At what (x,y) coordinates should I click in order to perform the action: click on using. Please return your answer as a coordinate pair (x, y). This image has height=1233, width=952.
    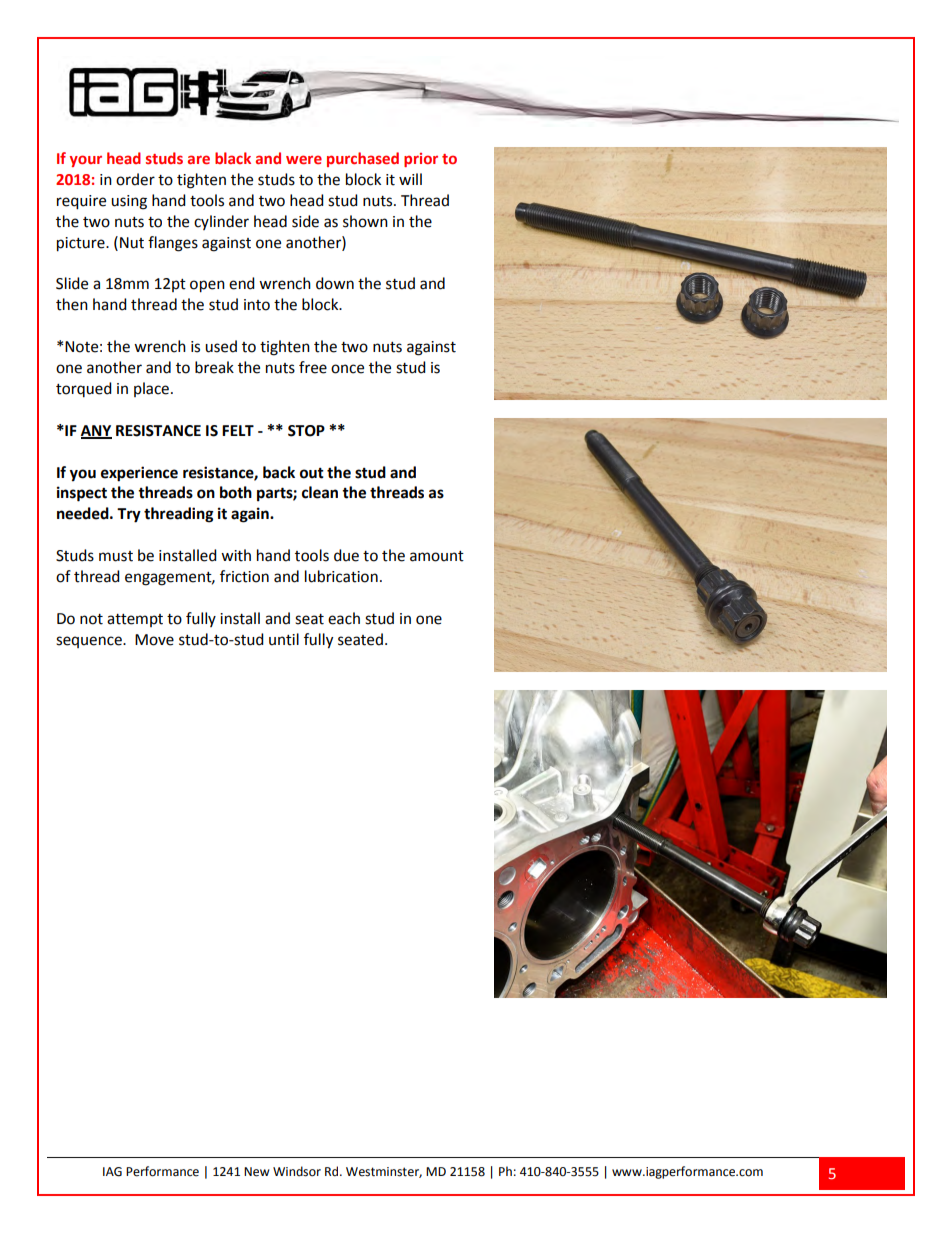
    Looking at the image, I should click on (129, 202).
